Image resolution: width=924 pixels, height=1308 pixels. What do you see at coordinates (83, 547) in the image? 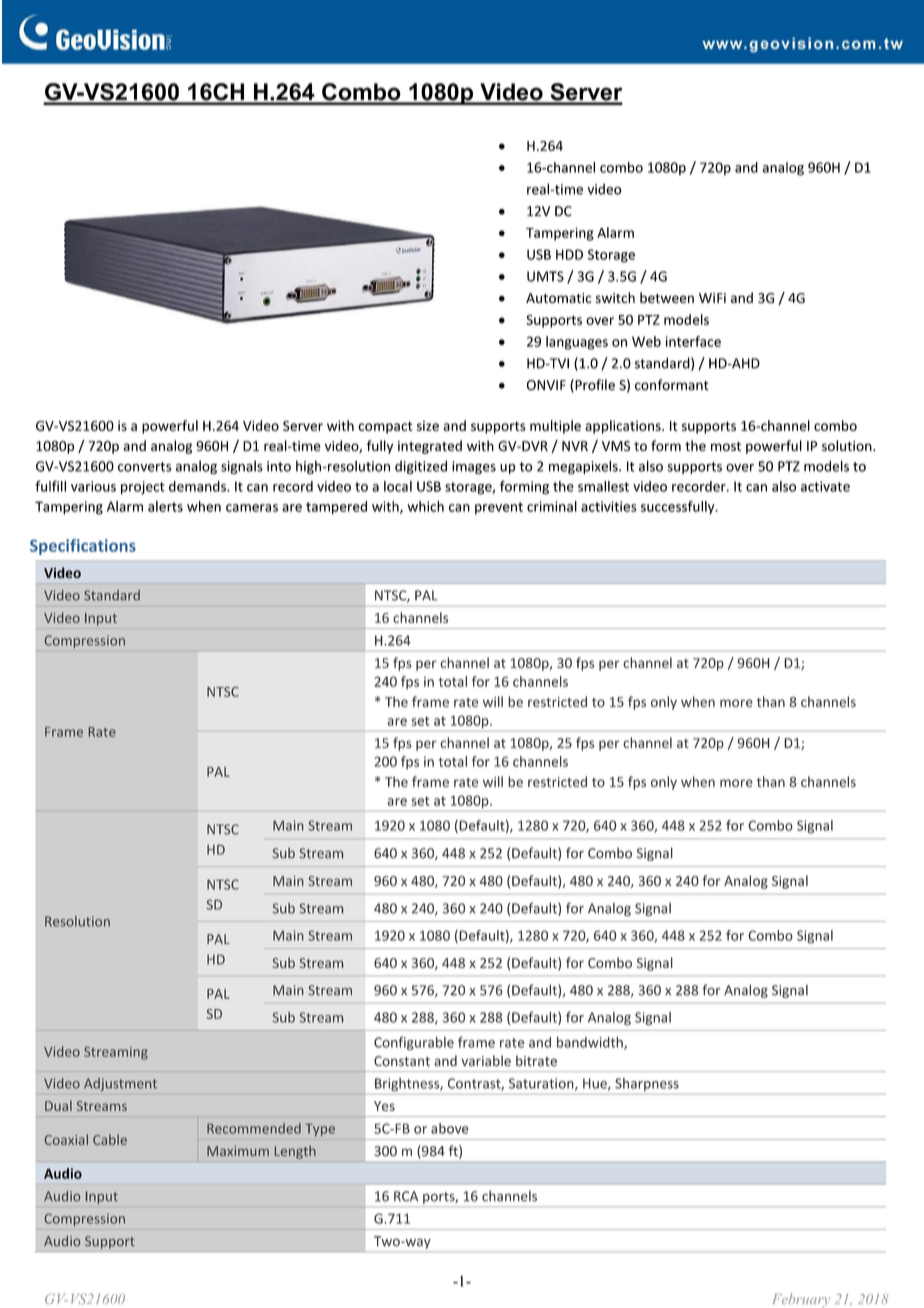
I see `Specifications` at bounding box center [83, 547].
